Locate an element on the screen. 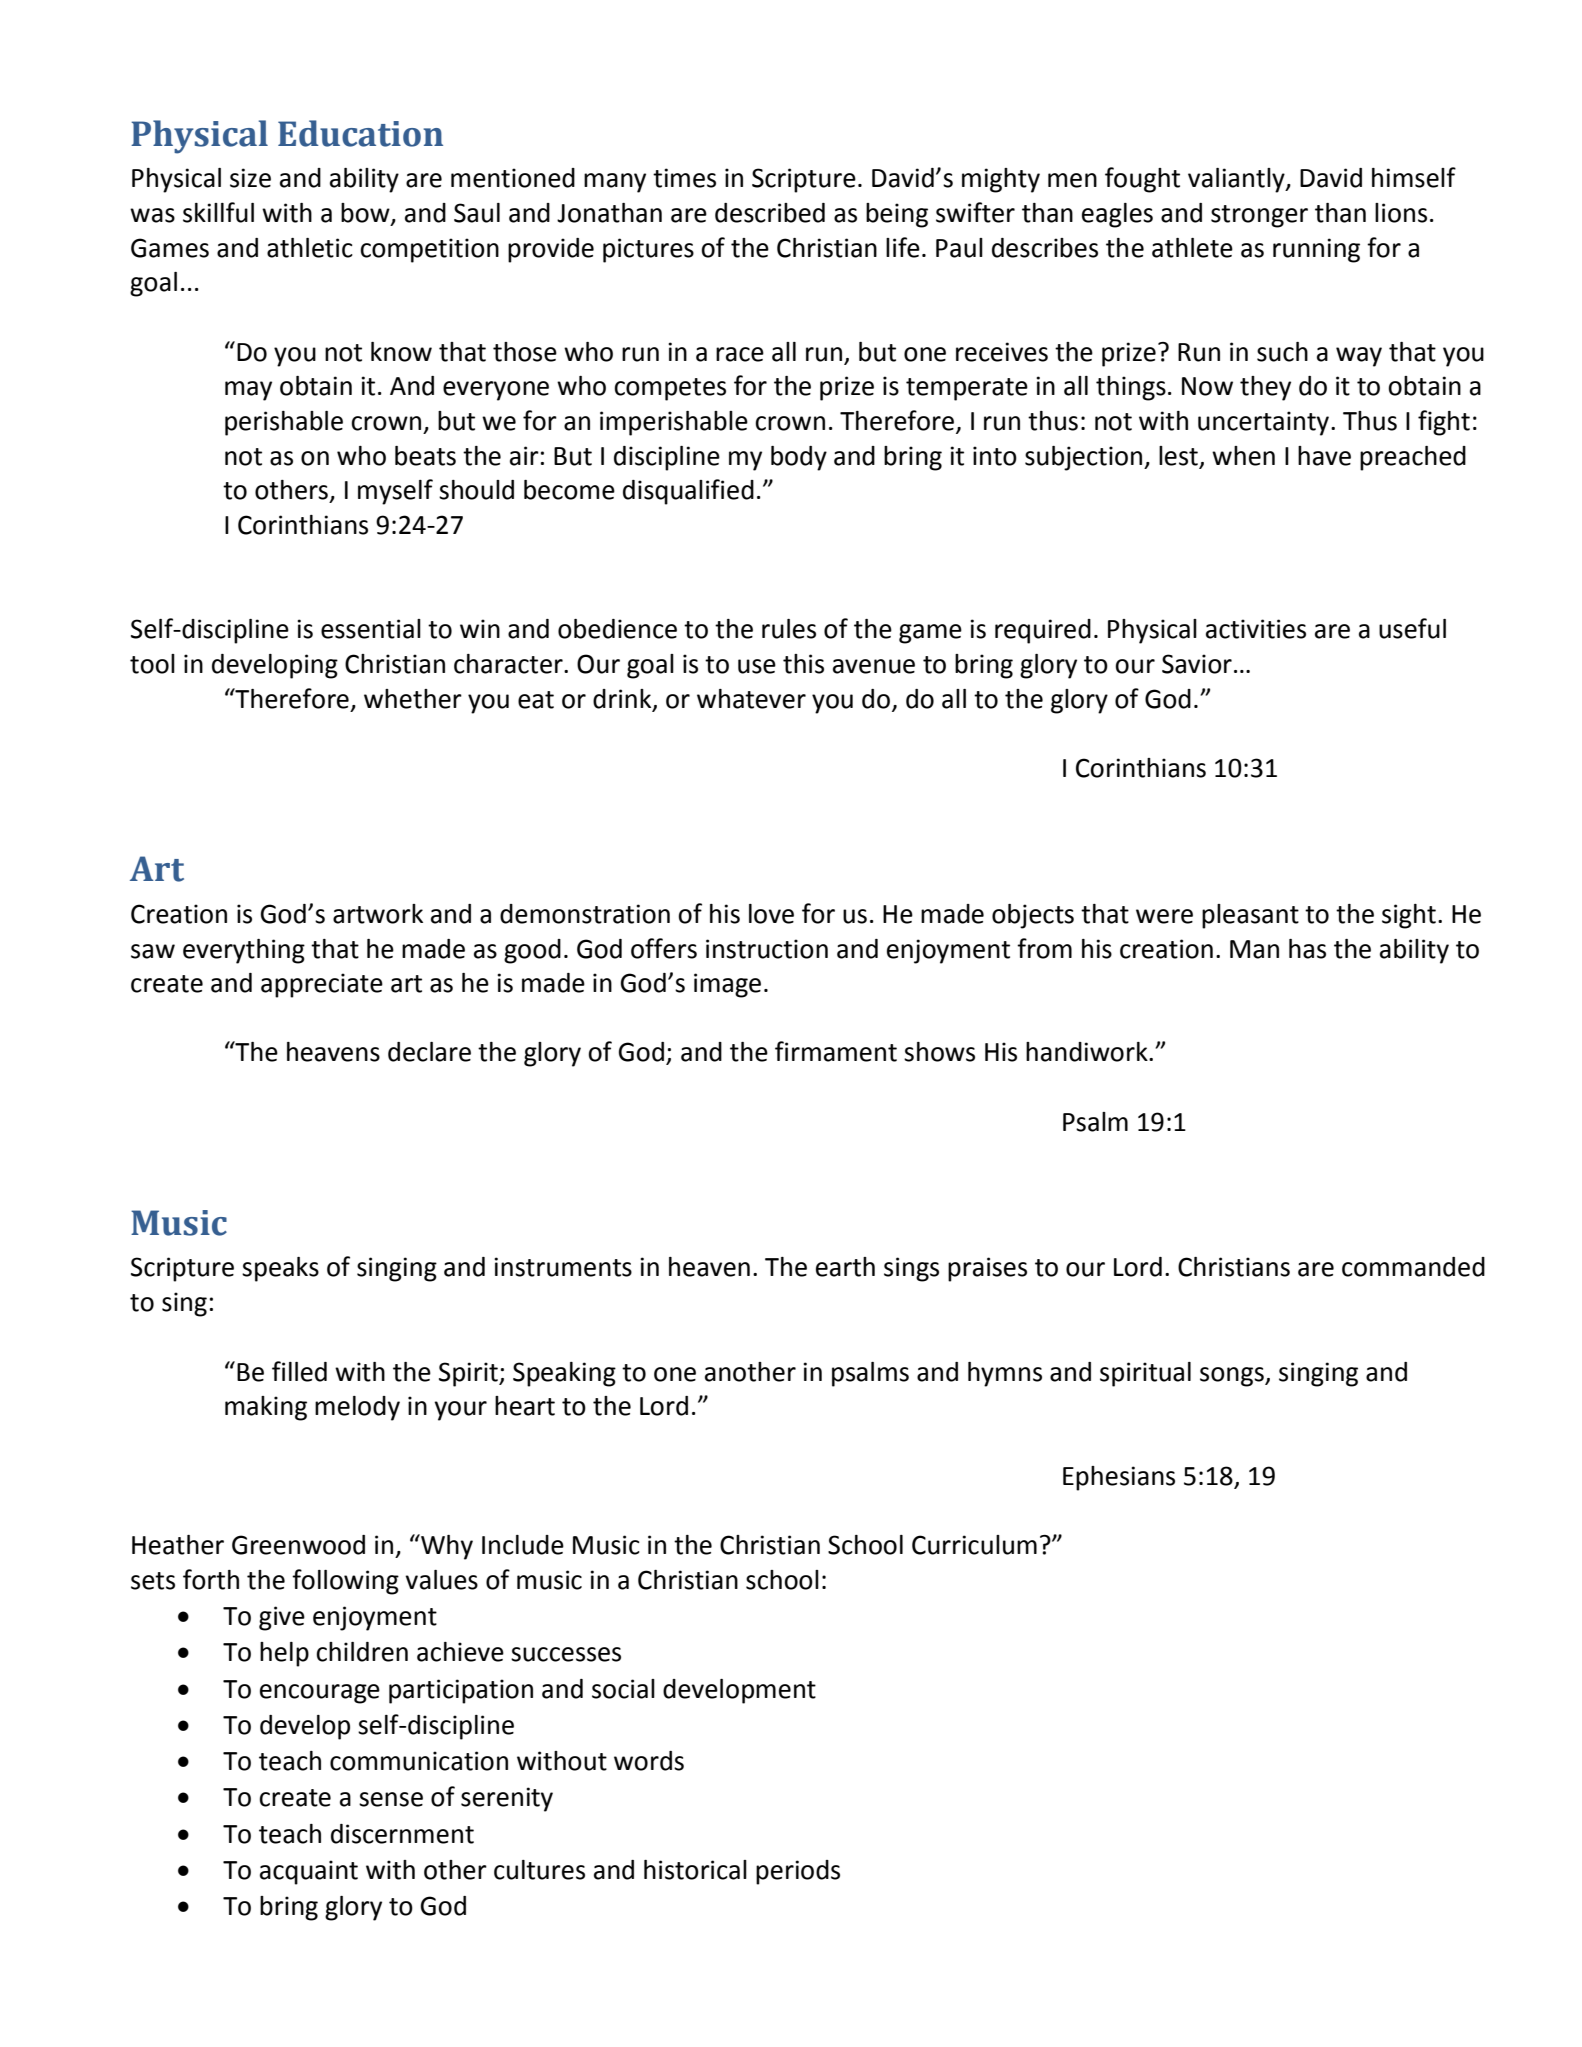  size is located at coordinates (250, 178).
